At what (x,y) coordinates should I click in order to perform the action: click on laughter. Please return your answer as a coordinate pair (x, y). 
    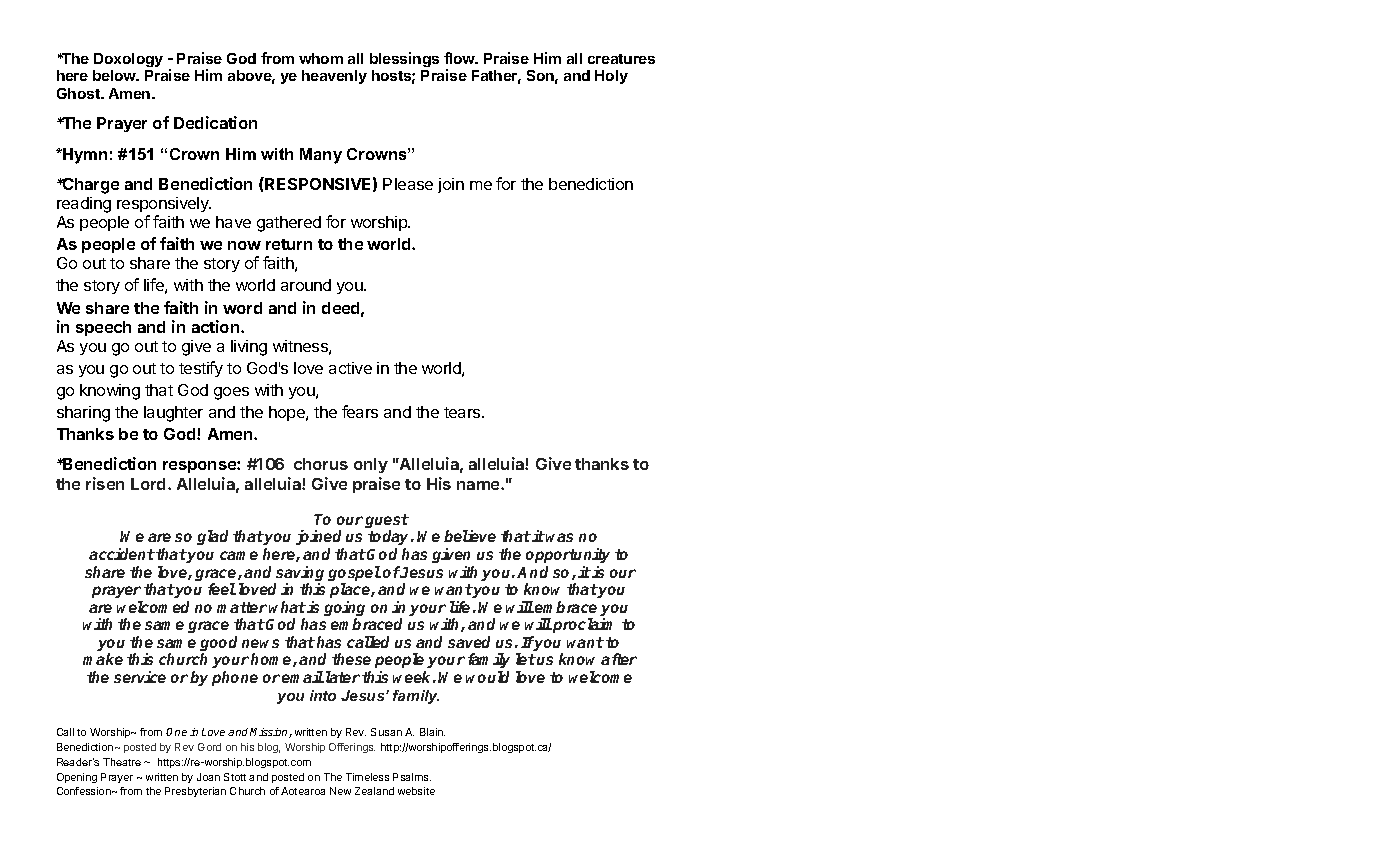
    Looking at the image, I should click on (173, 414).
